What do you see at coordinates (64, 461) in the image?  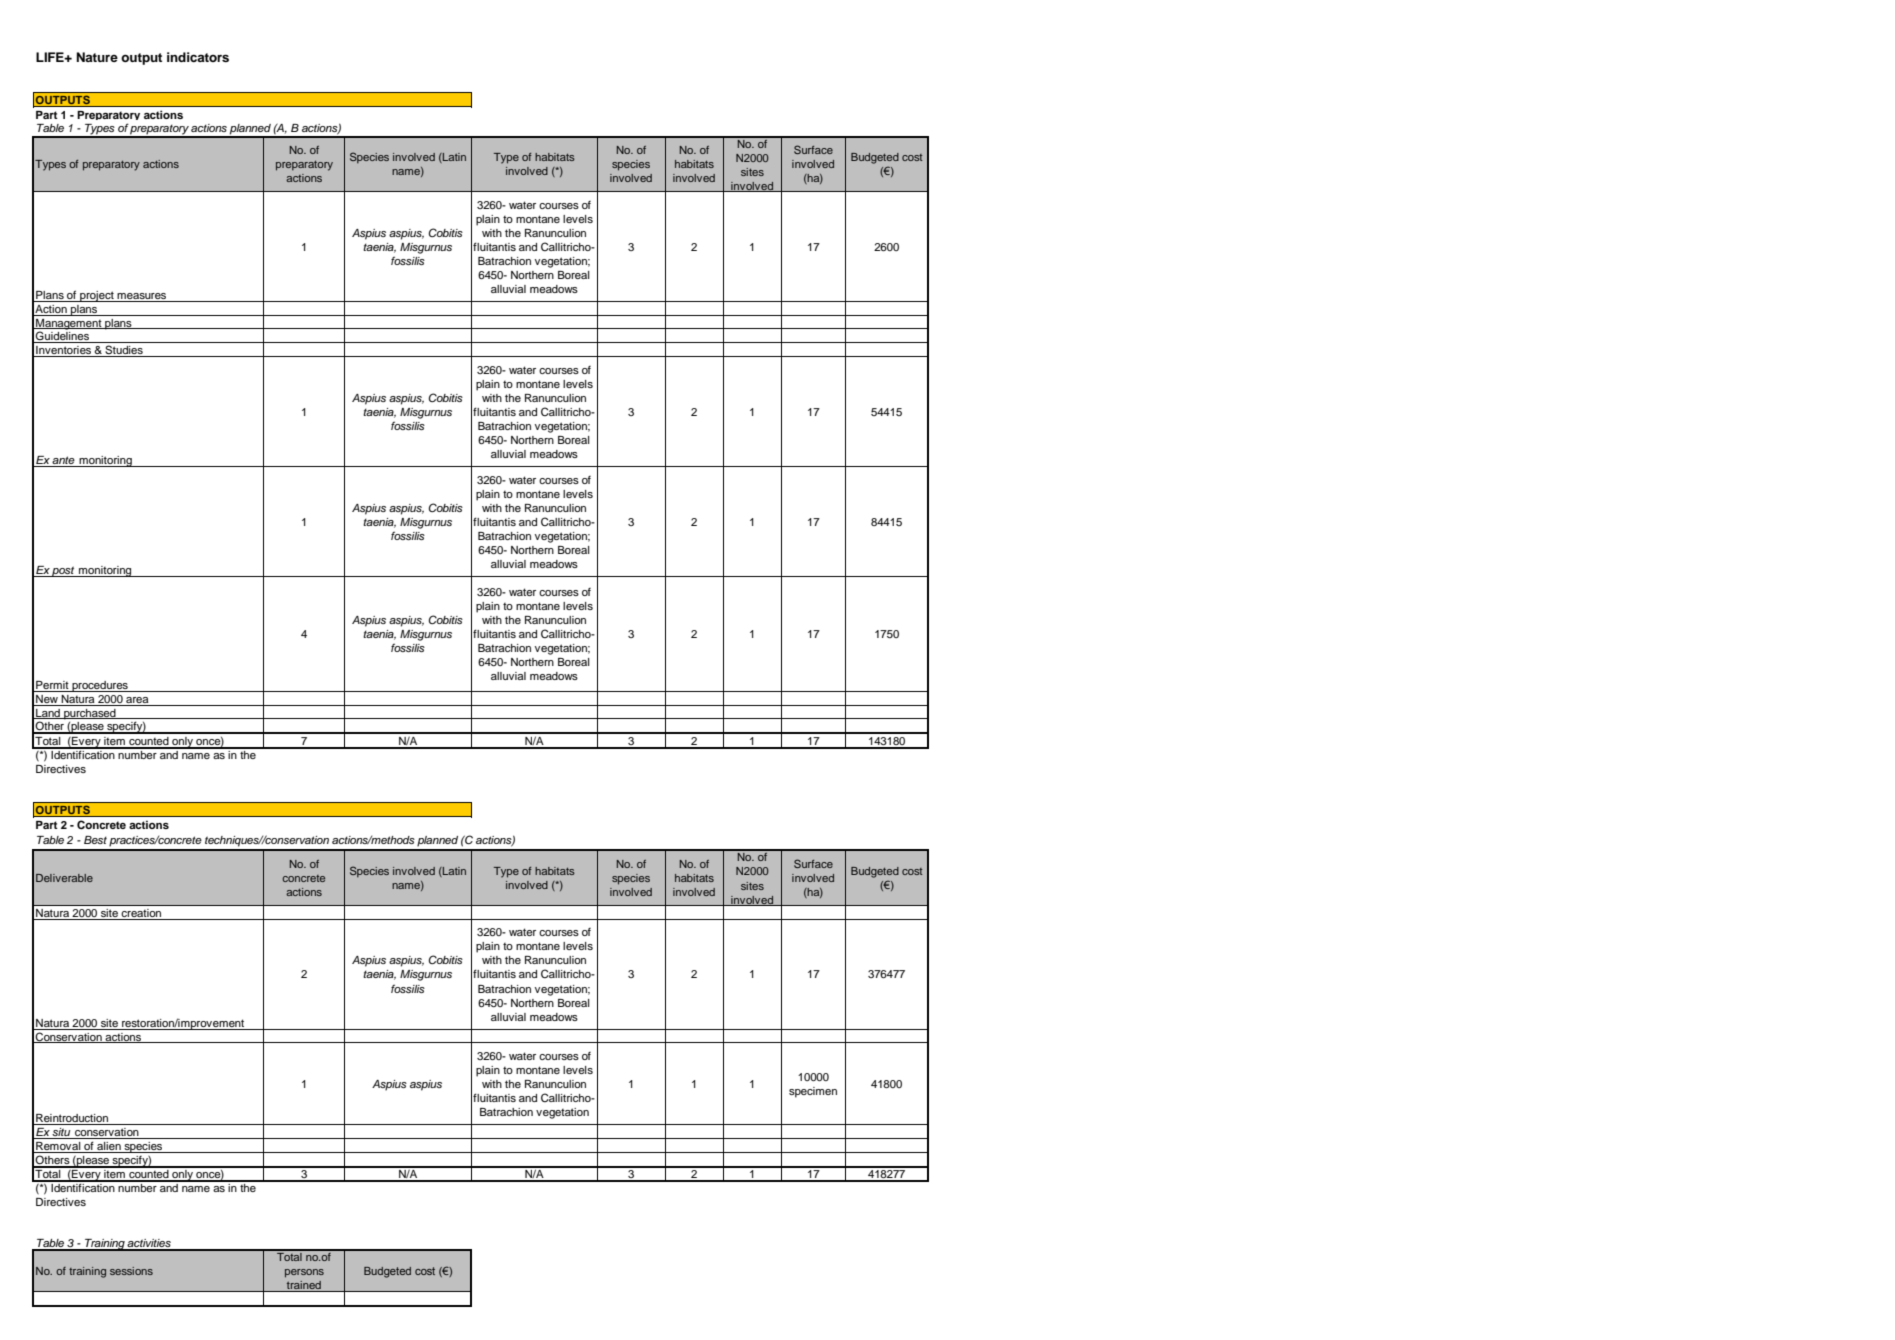 I see `ante` at bounding box center [64, 461].
